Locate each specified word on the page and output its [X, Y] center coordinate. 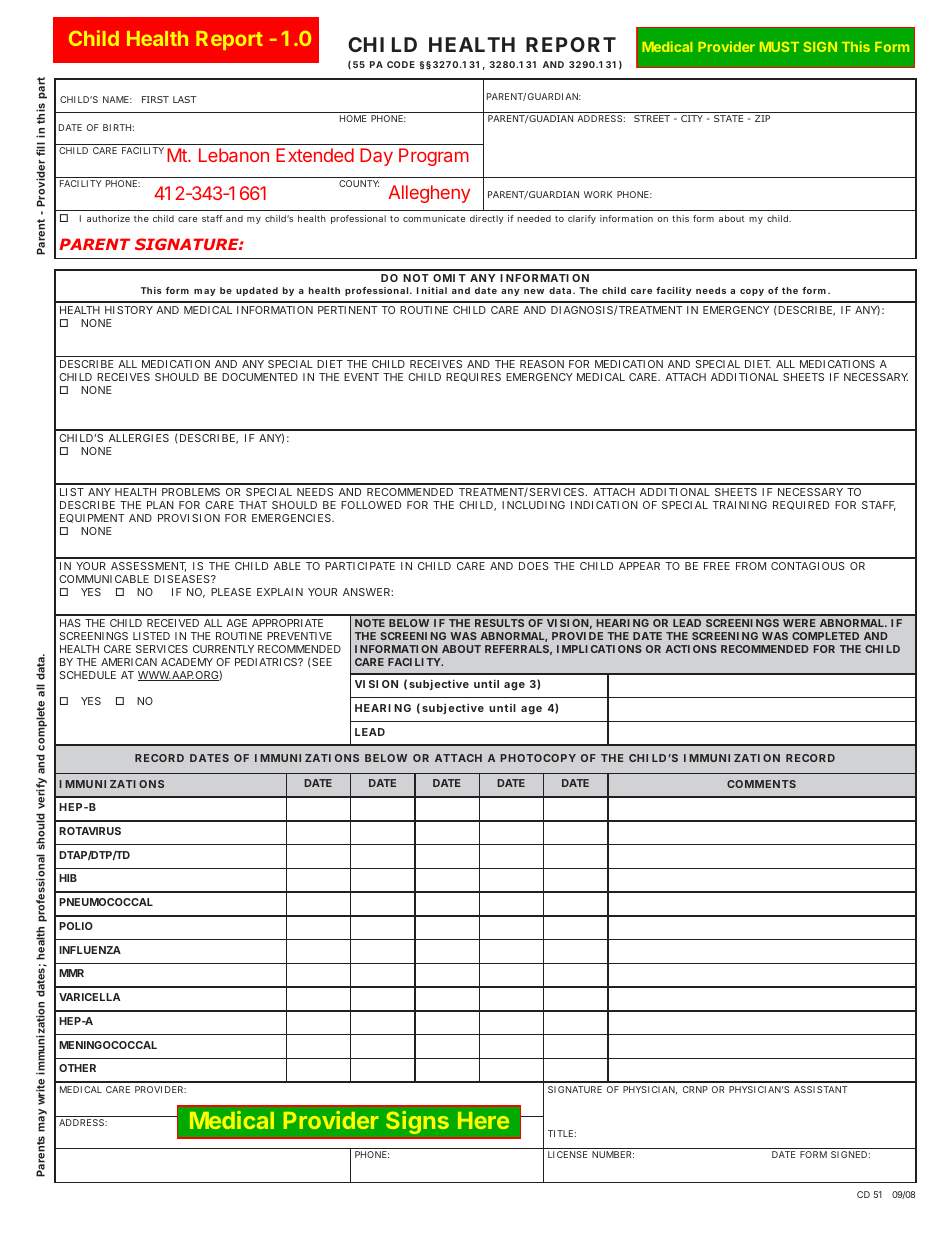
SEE [322, 662]
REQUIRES [473, 377]
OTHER [77, 1068]
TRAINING [740, 505]
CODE [401, 64]
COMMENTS [761, 784]
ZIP [762, 118]
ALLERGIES [139, 438]
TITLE [560, 1133]
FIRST [155, 99]
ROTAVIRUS [90, 831]
